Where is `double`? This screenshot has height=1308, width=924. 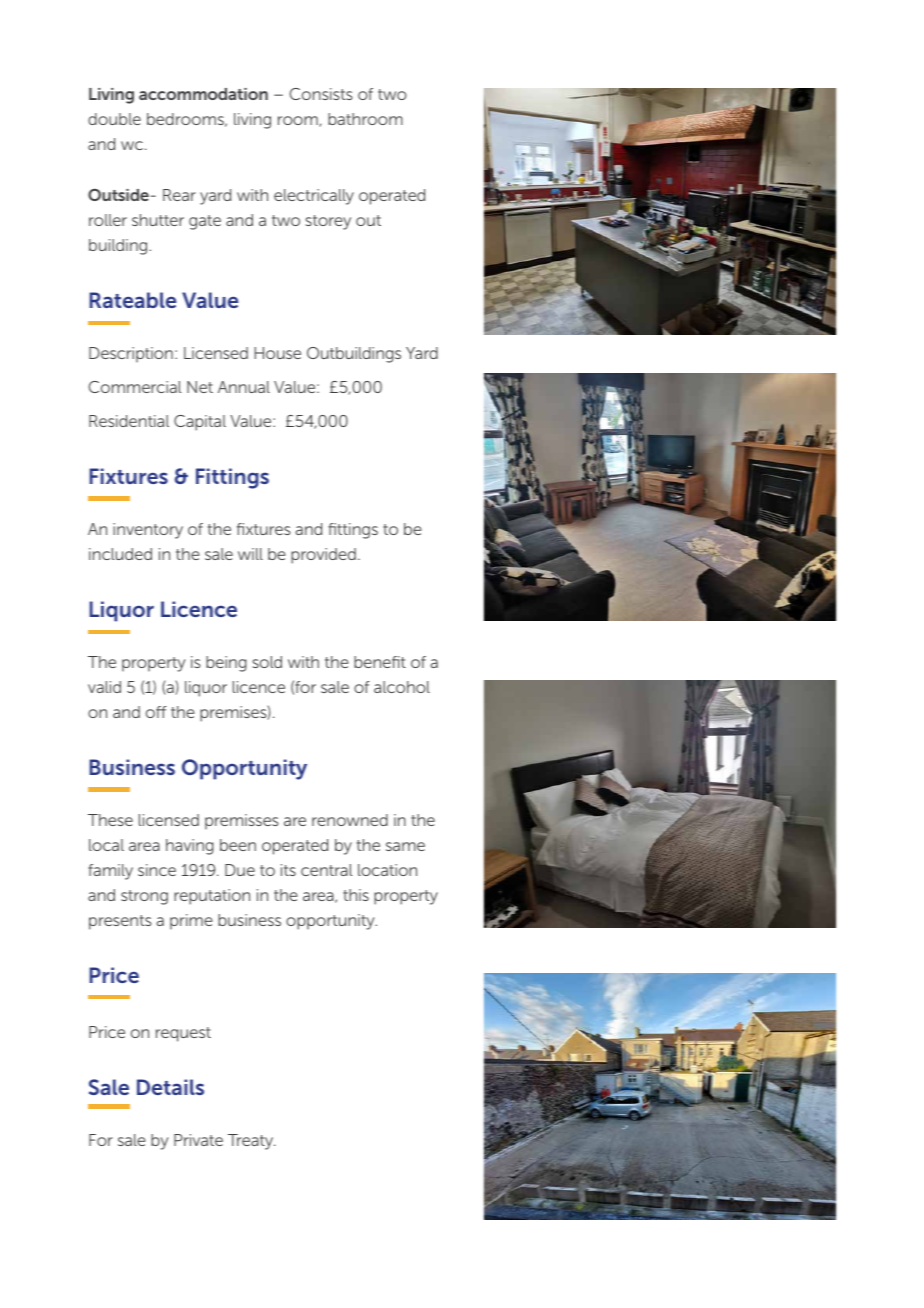 double is located at coordinates (114, 119).
